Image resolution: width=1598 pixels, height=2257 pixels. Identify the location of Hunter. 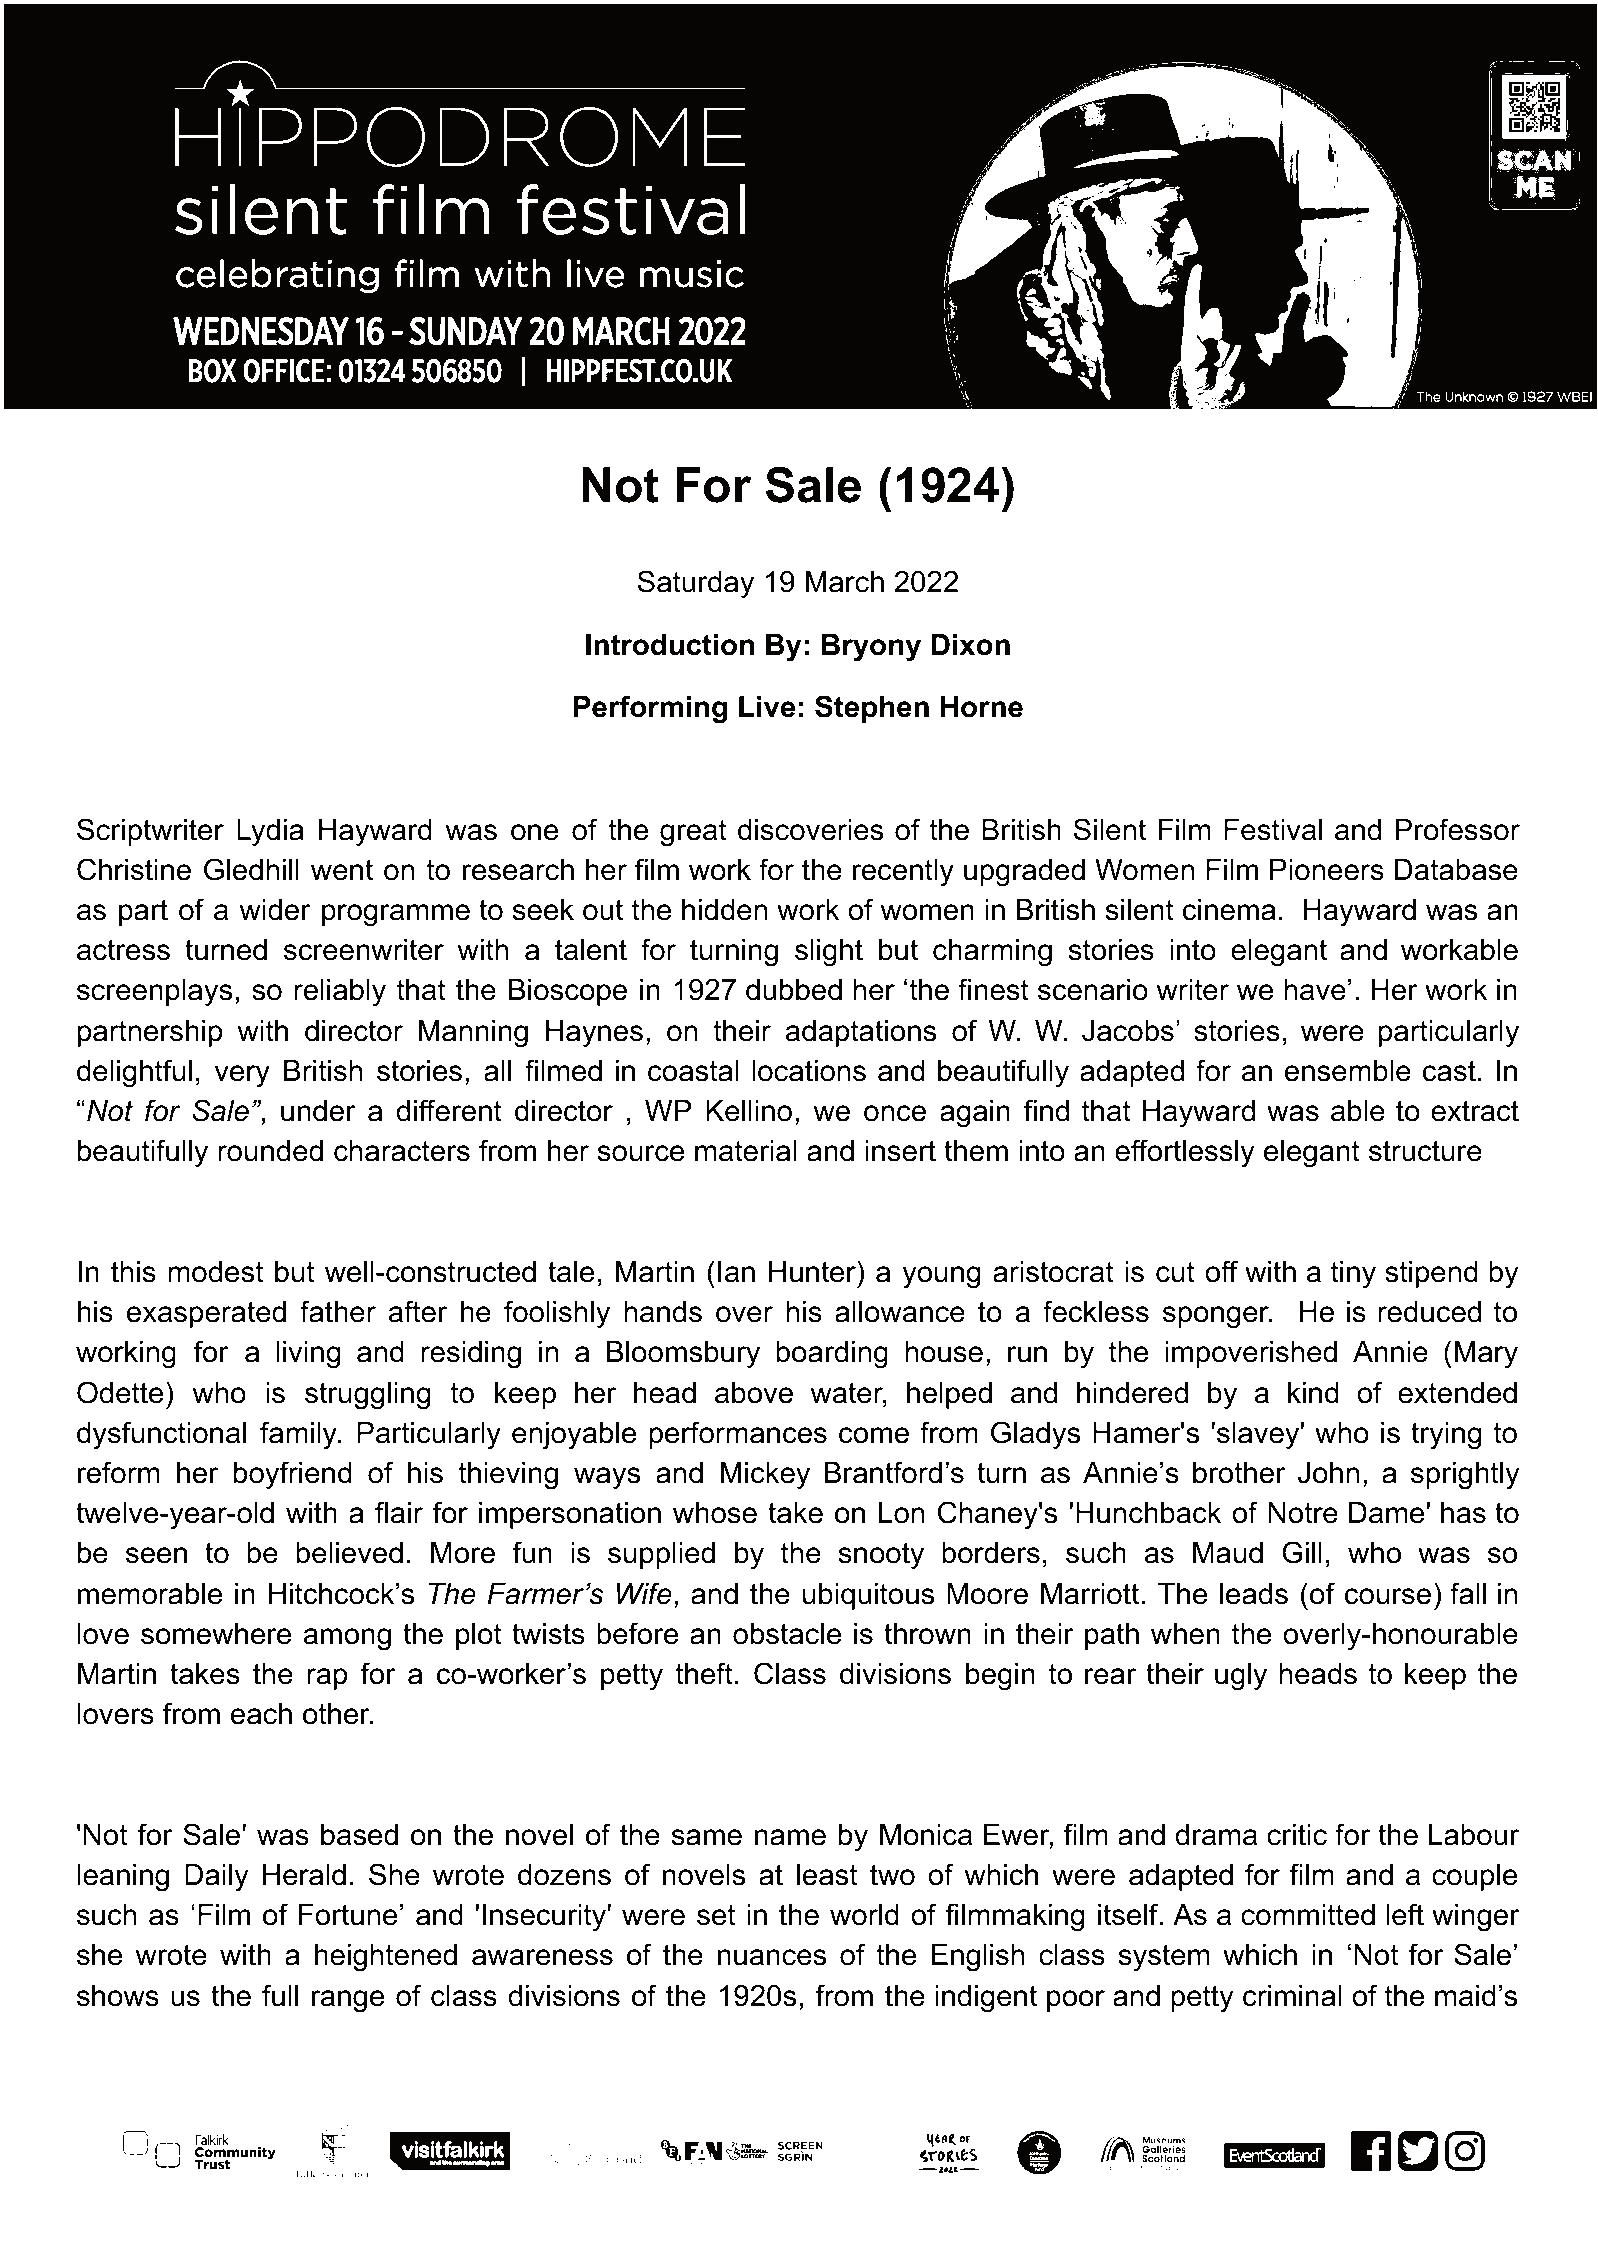
(813, 1271).
